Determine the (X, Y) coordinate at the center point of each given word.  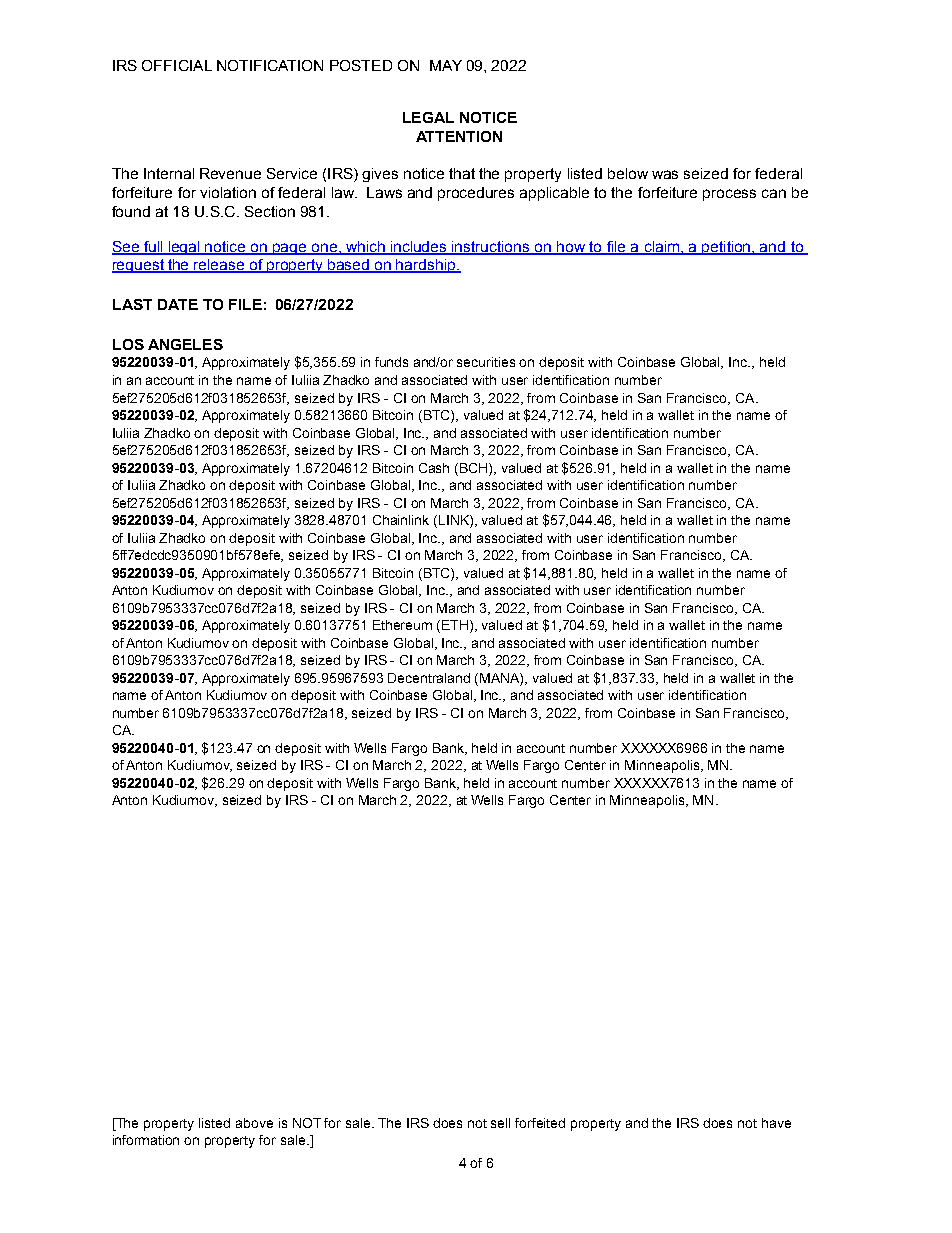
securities (486, 362)
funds (391, 362)
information (146, 1140)
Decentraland (429, 678)
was (665, 174)
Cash (434, 468)
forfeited (540, 1123)
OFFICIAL (177, 65)
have (776, 1123)
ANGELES (185, 344)
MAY (446, 65)
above (254, 1123)
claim (662, 247)
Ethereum (402, 625)
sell (500, 1123)
